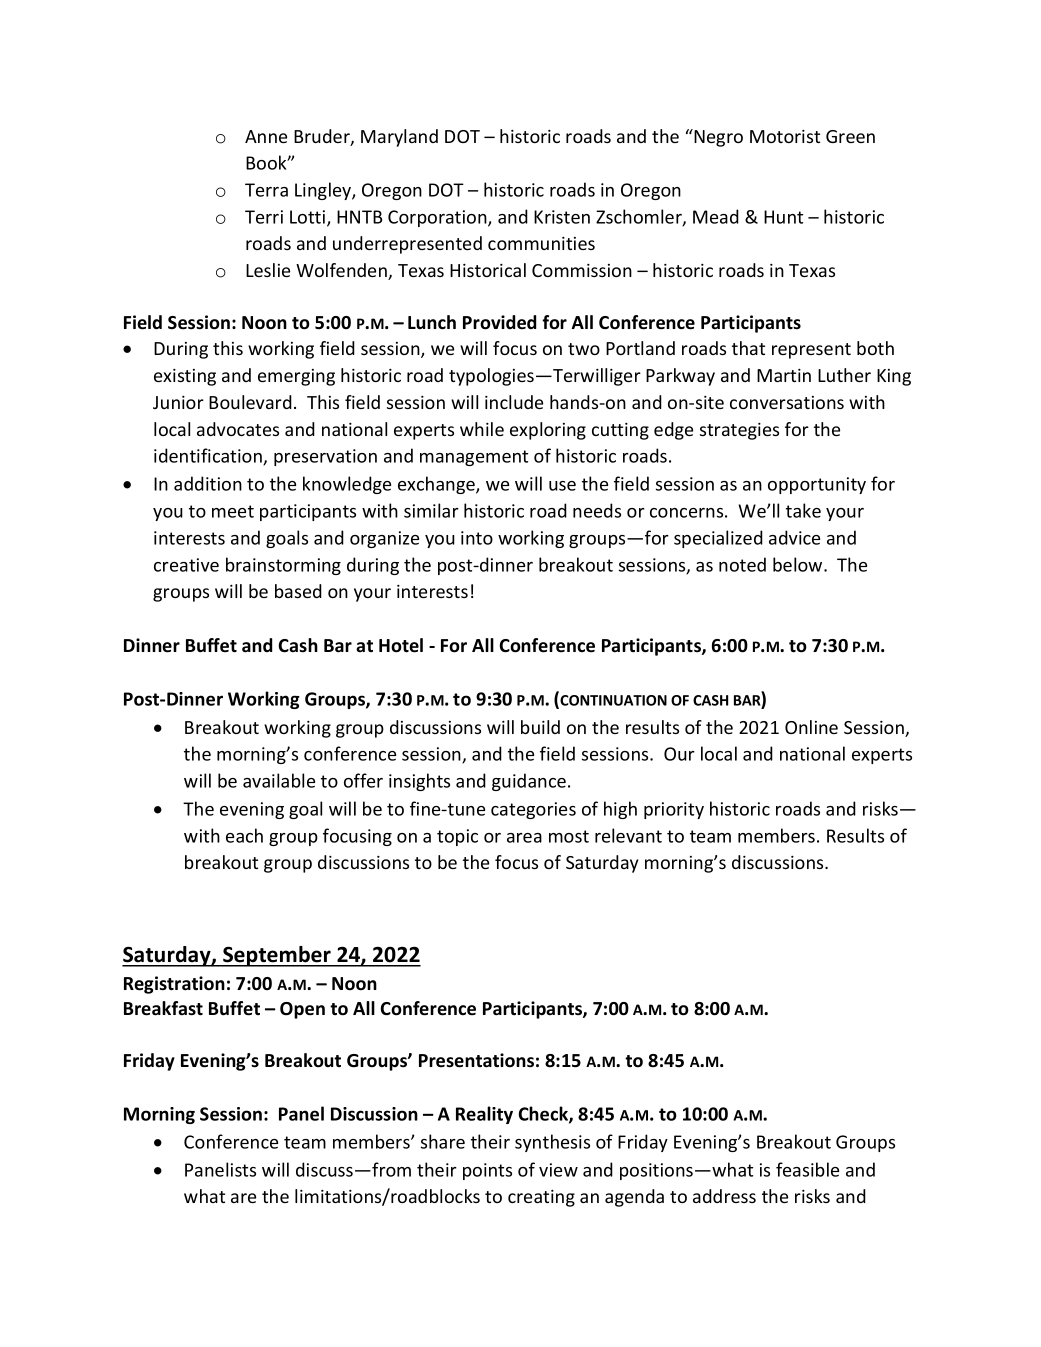  I want to click on September, so click(277, 956).
